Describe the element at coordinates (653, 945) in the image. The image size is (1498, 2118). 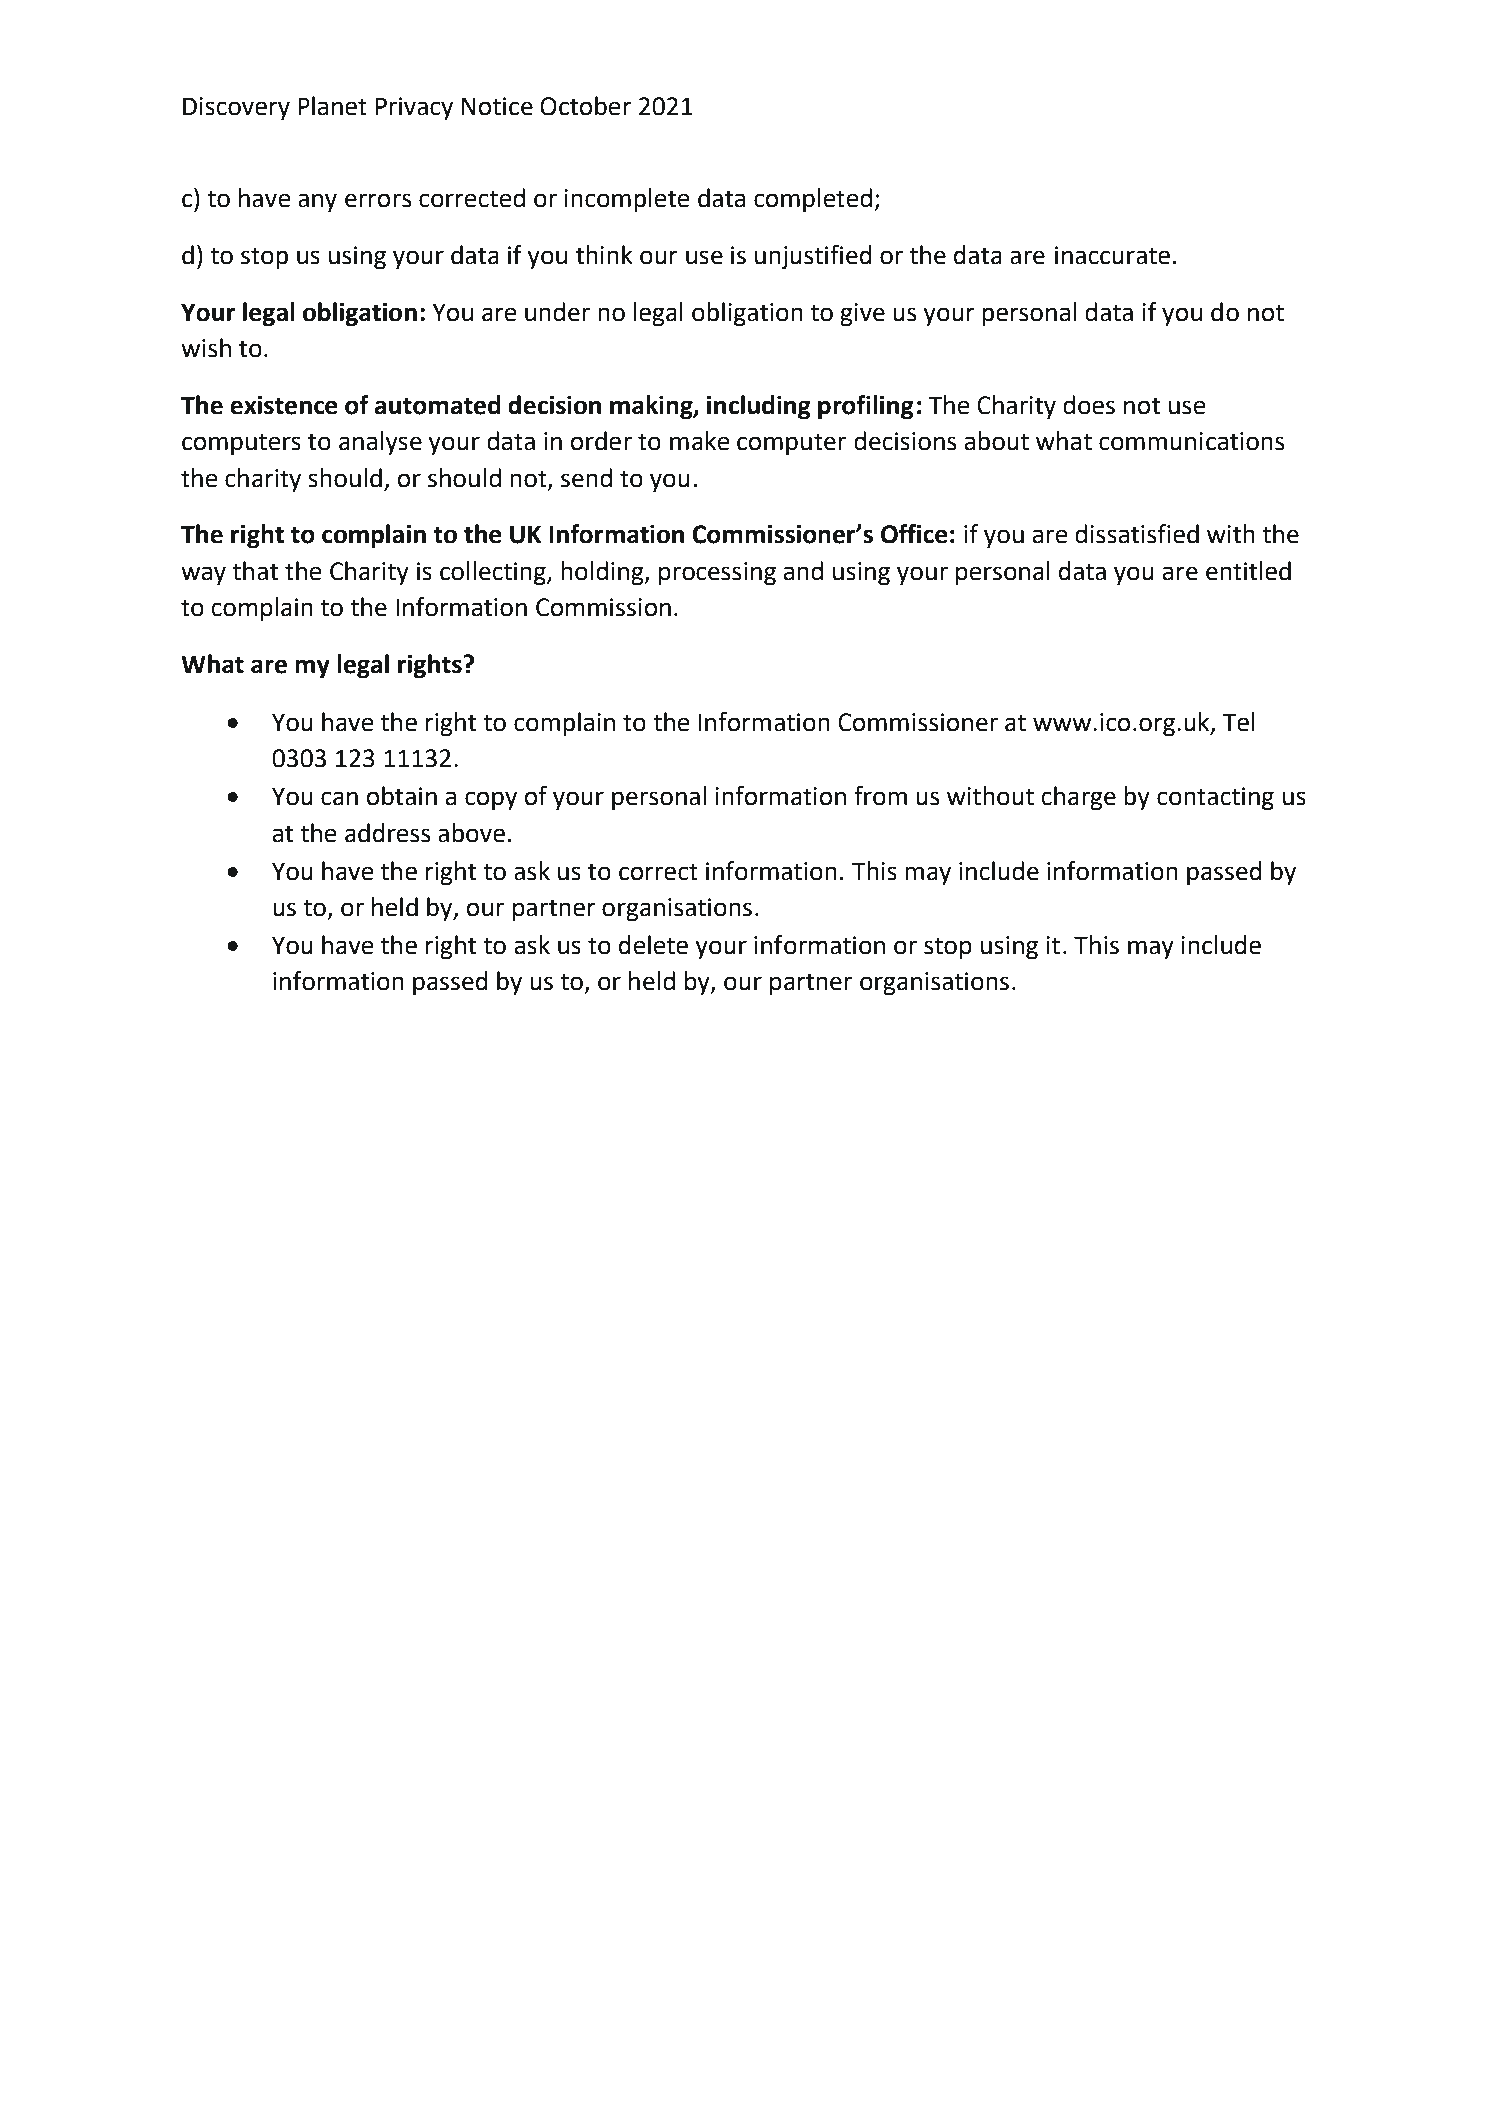
I see `delete` at that location.
